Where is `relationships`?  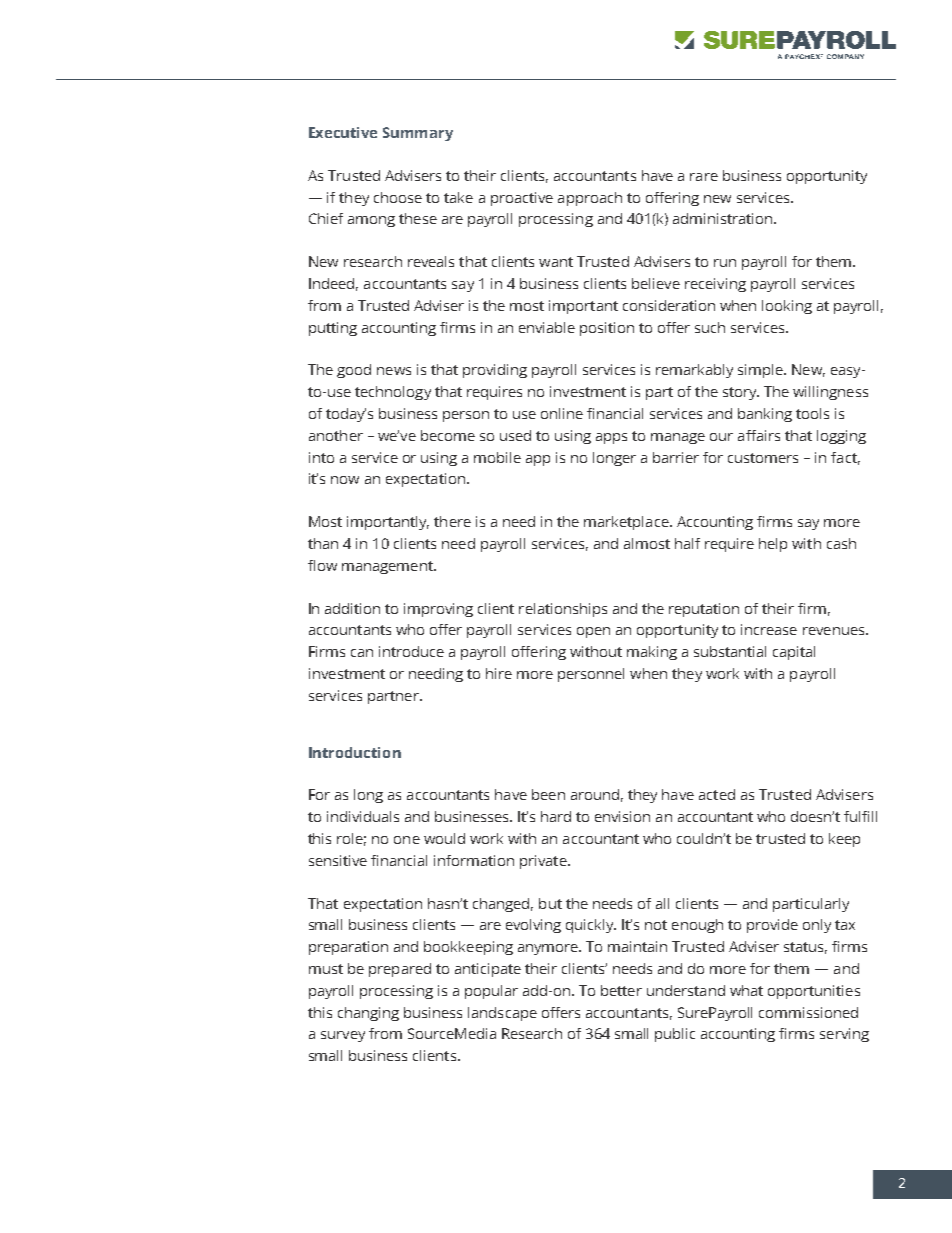 relationships is located at coordinates (563, 610).
